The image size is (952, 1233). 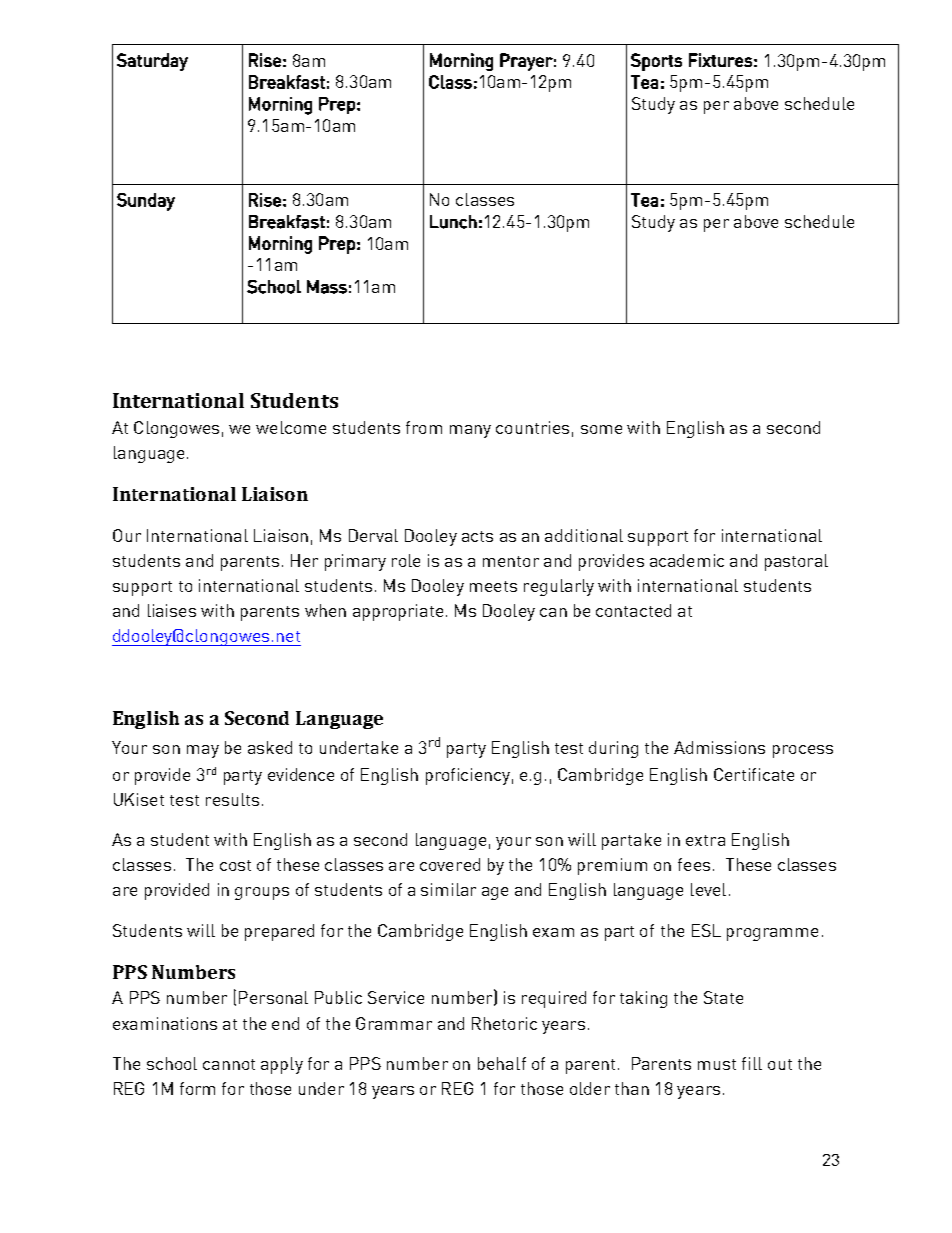 What do you see at coordinates (720, 60) in the screenshot?
I see `Fixtures` at bounding box center [720, 60].
